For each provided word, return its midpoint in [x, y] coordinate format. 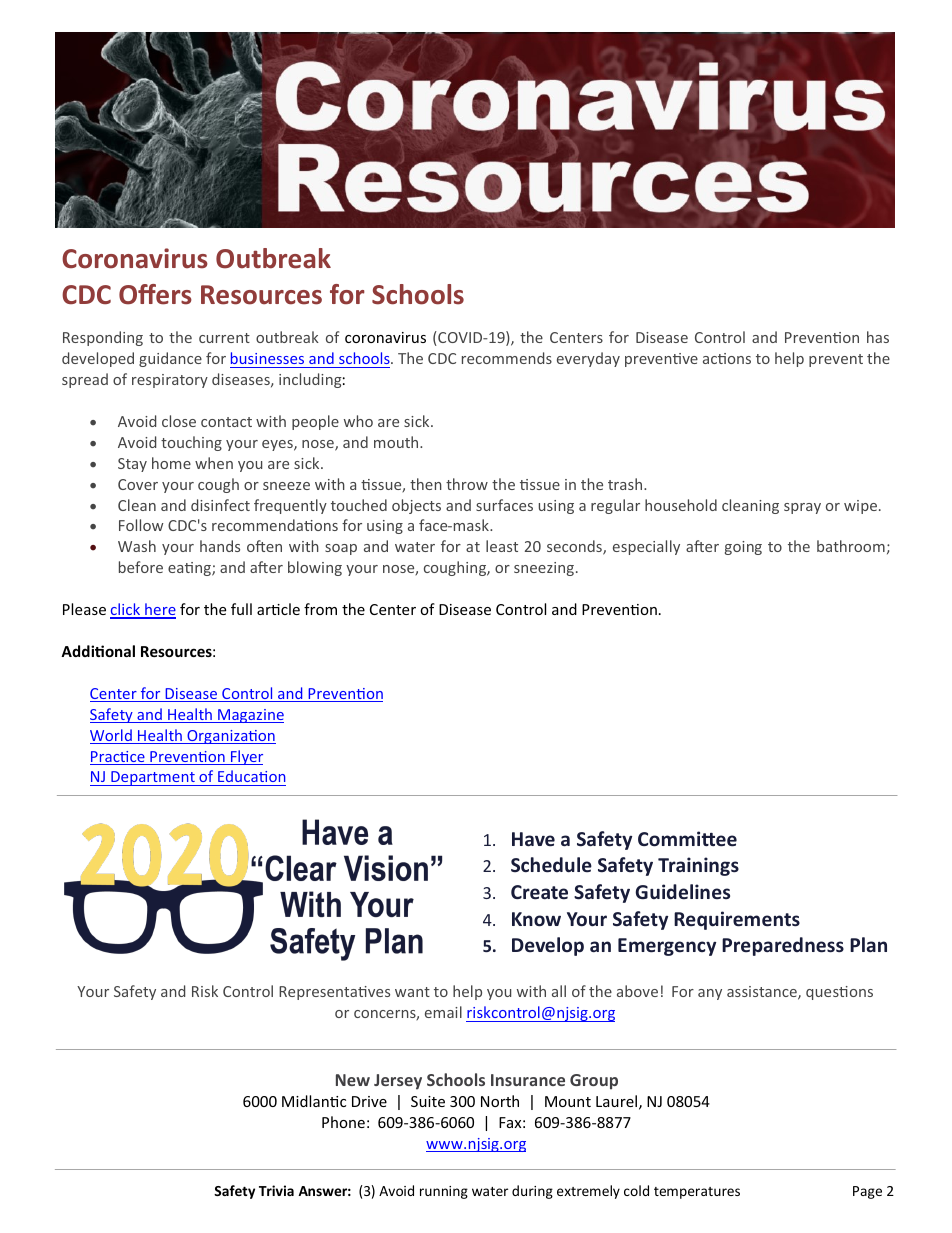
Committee [687, 839]
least [502, 546]
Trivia [276, 1190]
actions [727, 358]
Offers [155, 294]
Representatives [334, 993]
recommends [507, 358]
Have [533, 839]
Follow [141, 525]
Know [536, 919]
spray [802, 508]
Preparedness [783, 946]
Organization [230, 737]
